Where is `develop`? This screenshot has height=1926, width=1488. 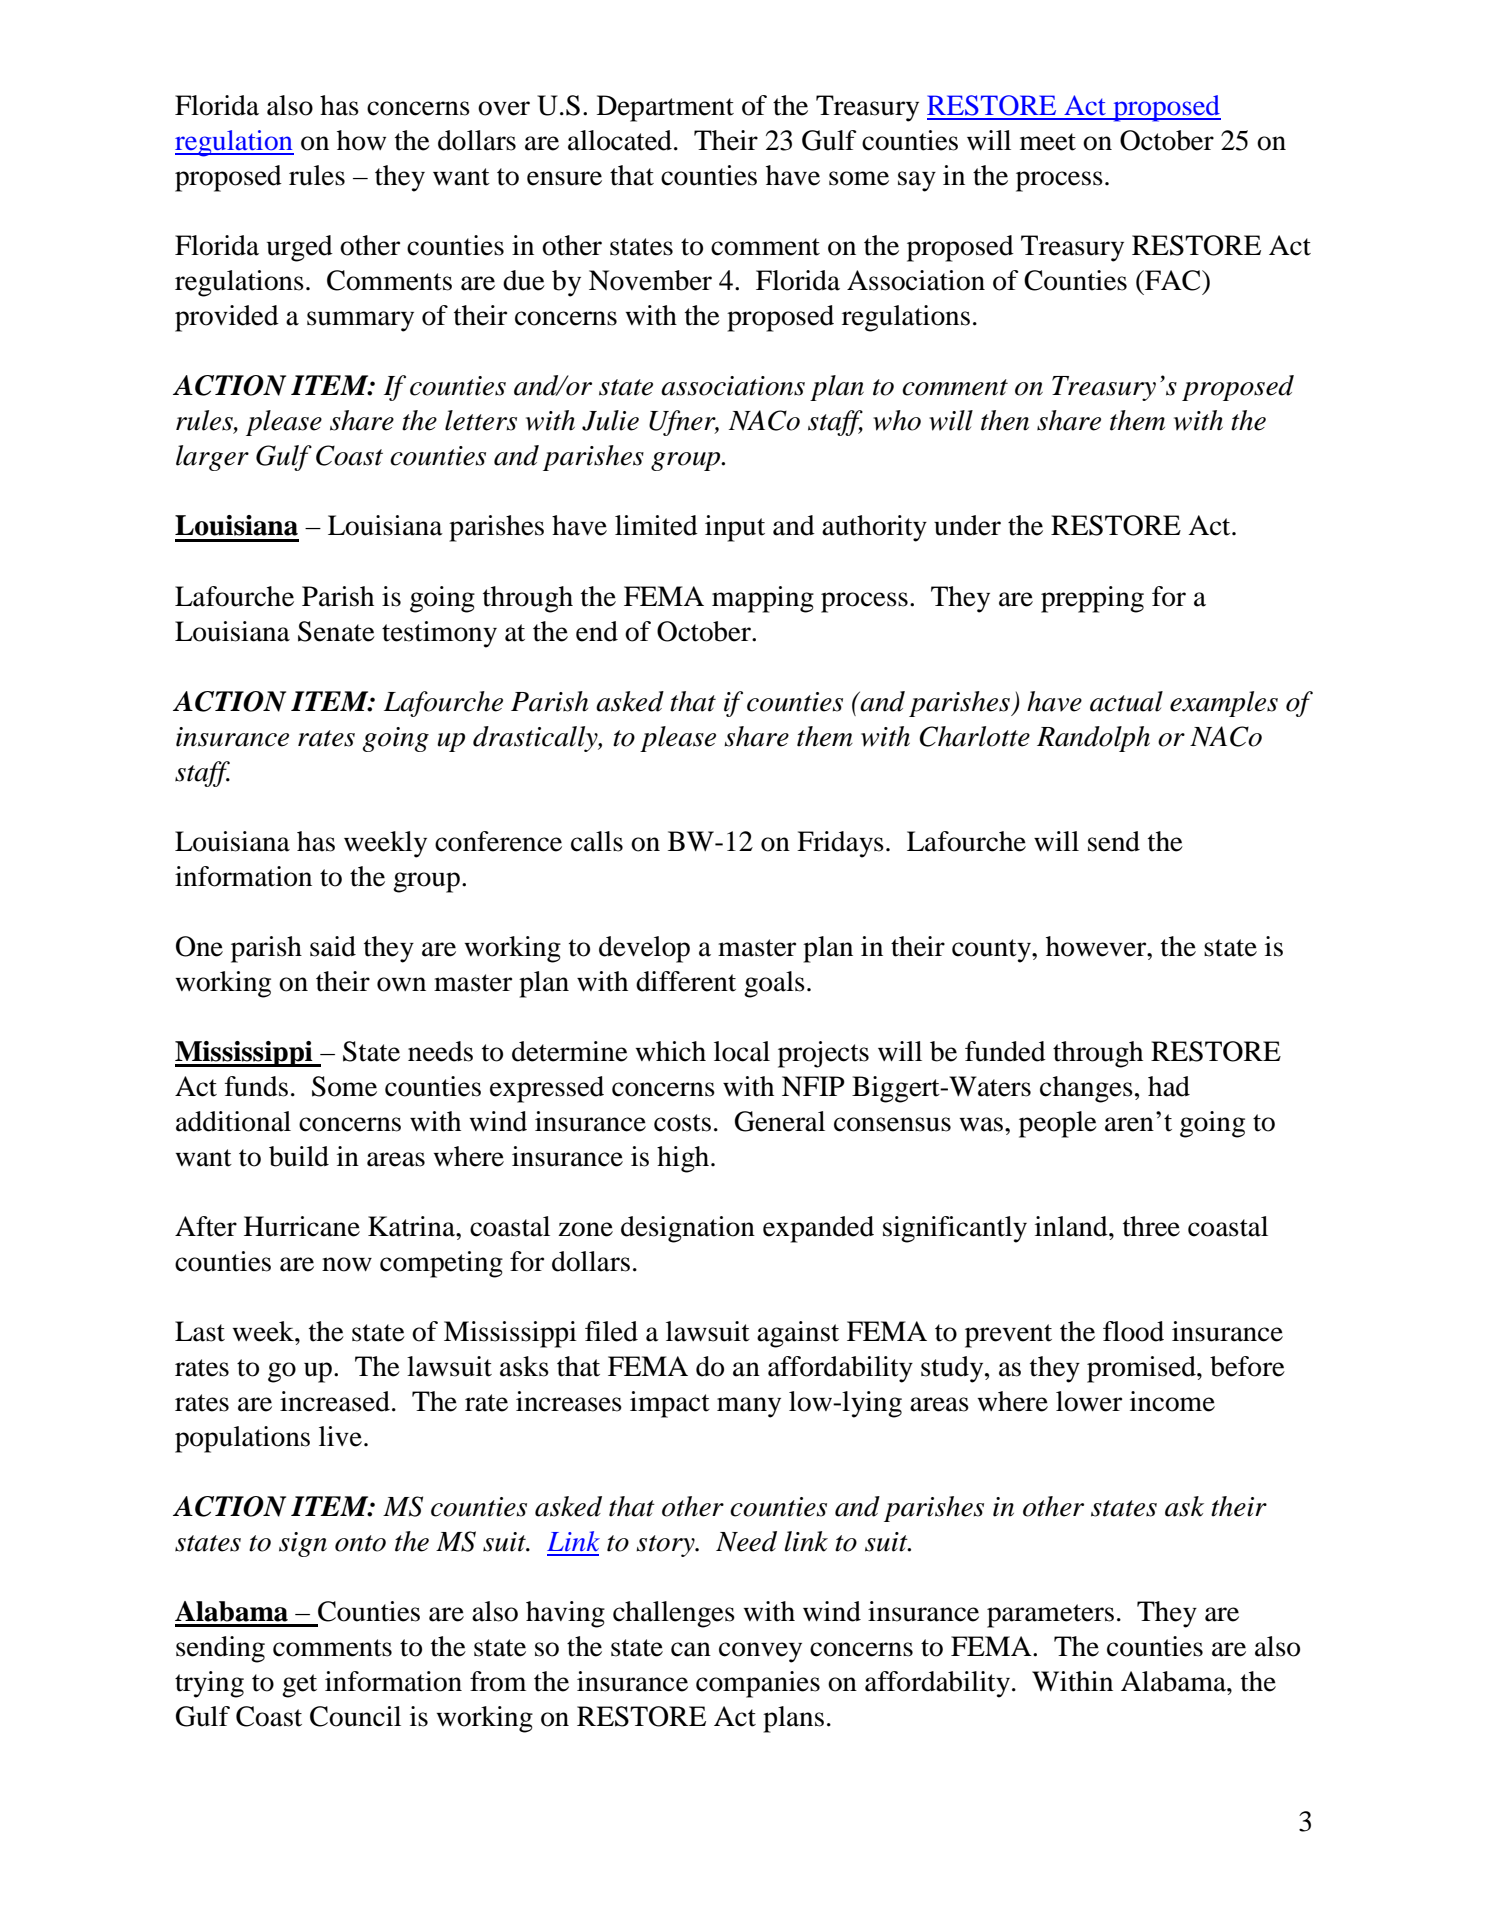 develop is located at coordinates (644, 949).
